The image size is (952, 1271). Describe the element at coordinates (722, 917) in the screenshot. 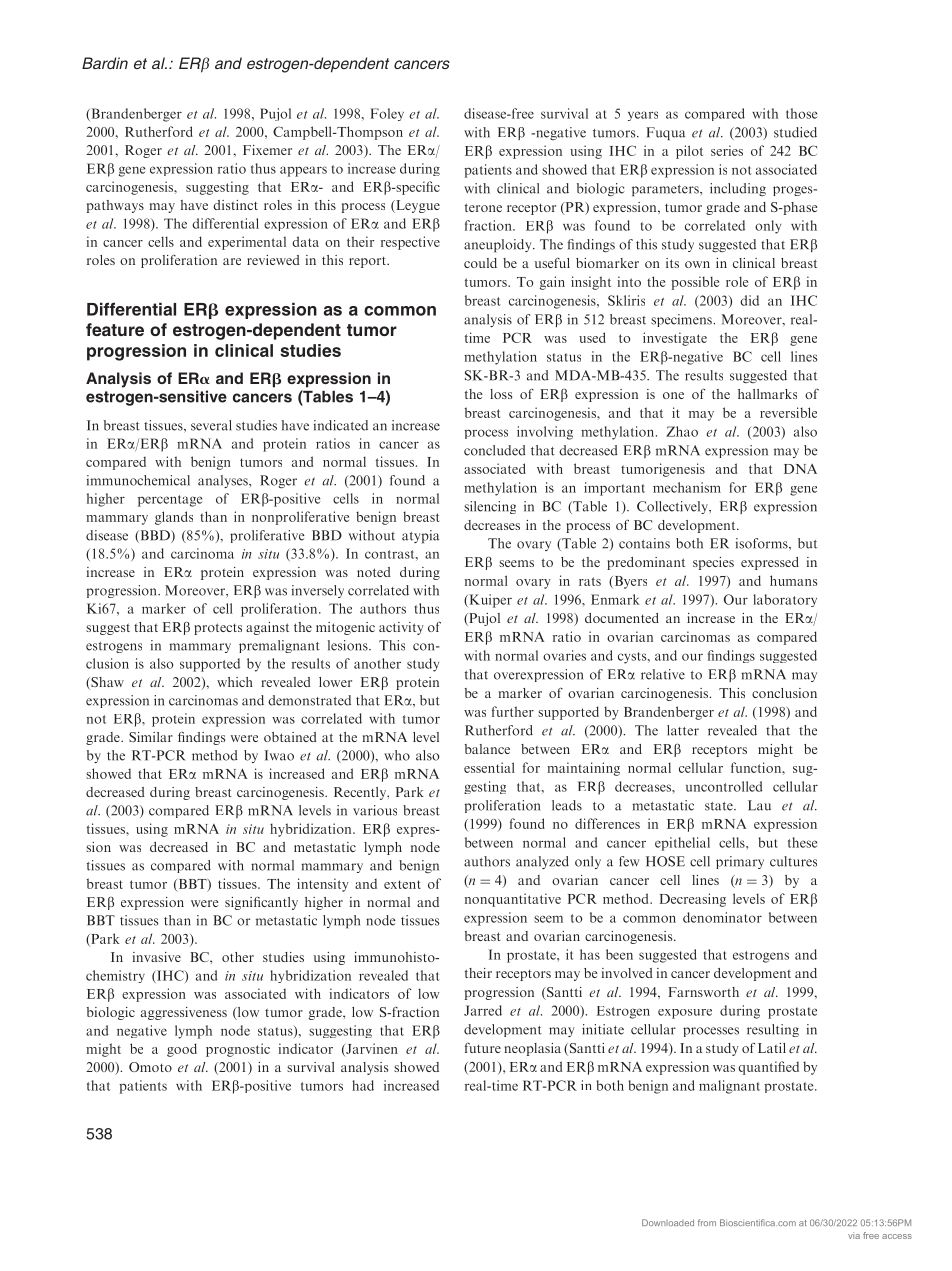

I see `denominator` at that location.
